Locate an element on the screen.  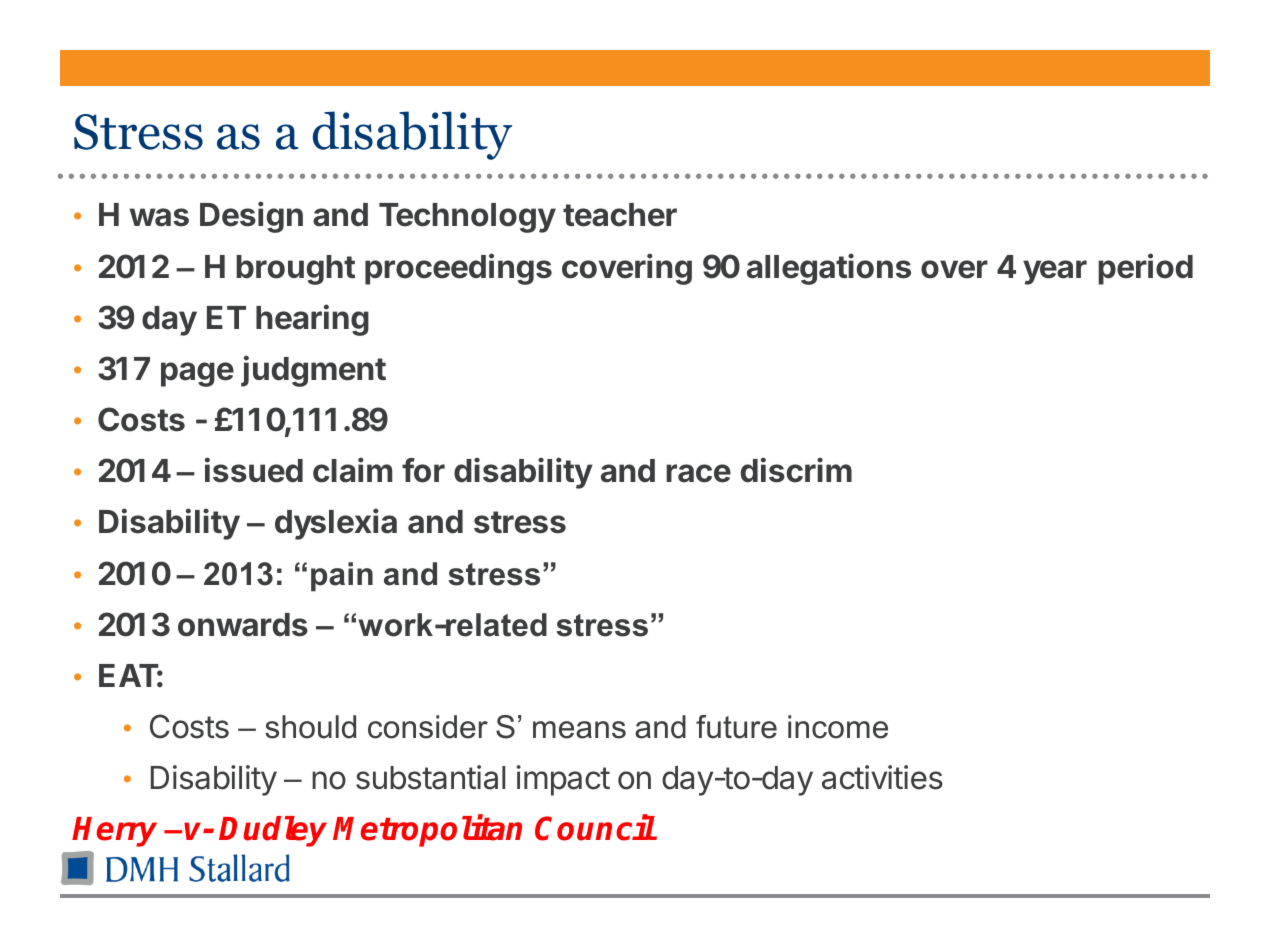
race is located at coordinates (698, 473).
